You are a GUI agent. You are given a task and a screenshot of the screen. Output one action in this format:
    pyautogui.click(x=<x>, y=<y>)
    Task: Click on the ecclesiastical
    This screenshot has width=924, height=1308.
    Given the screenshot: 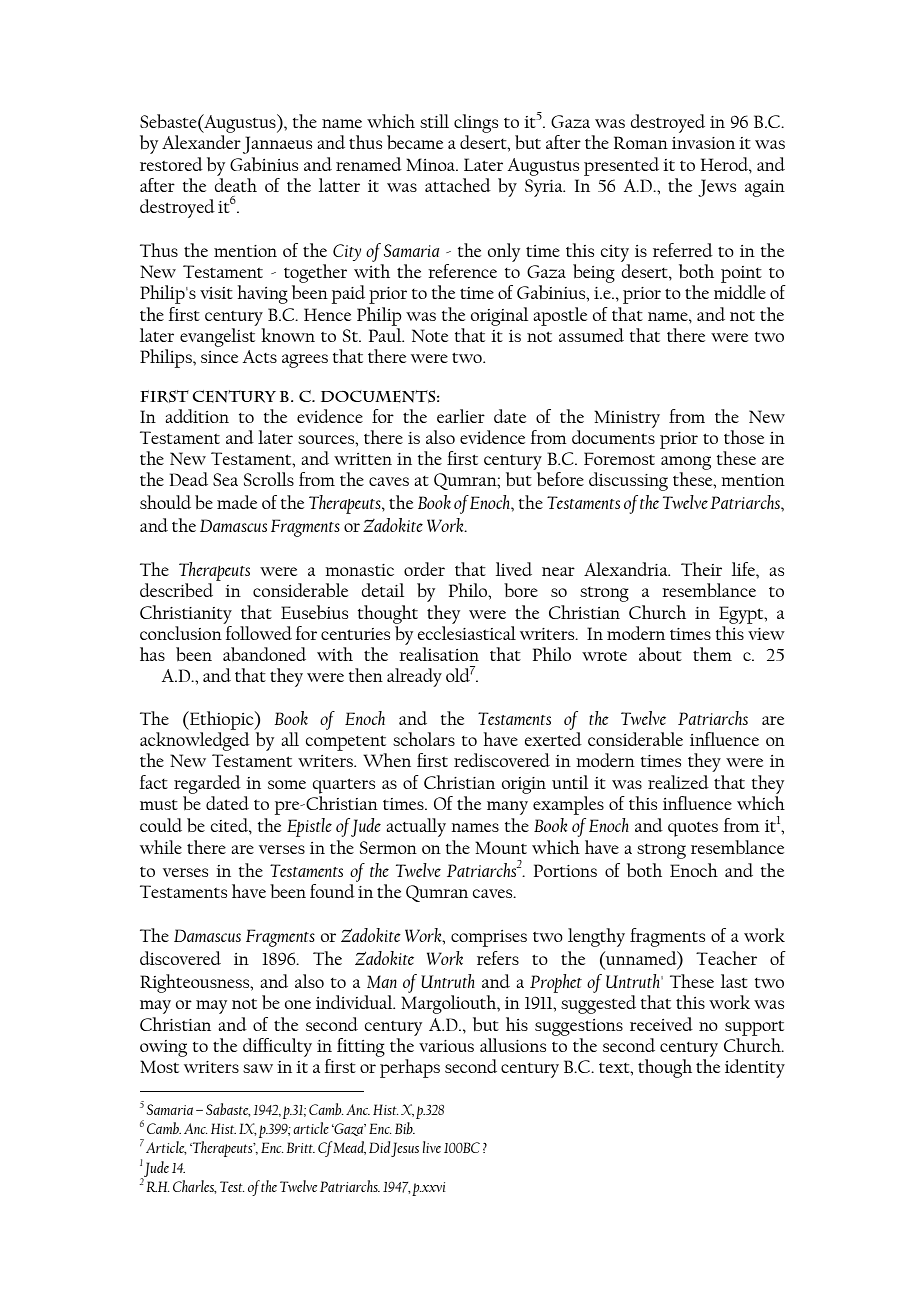 What is the action you would take?
    pyautogui.click(x=467, y=633)
